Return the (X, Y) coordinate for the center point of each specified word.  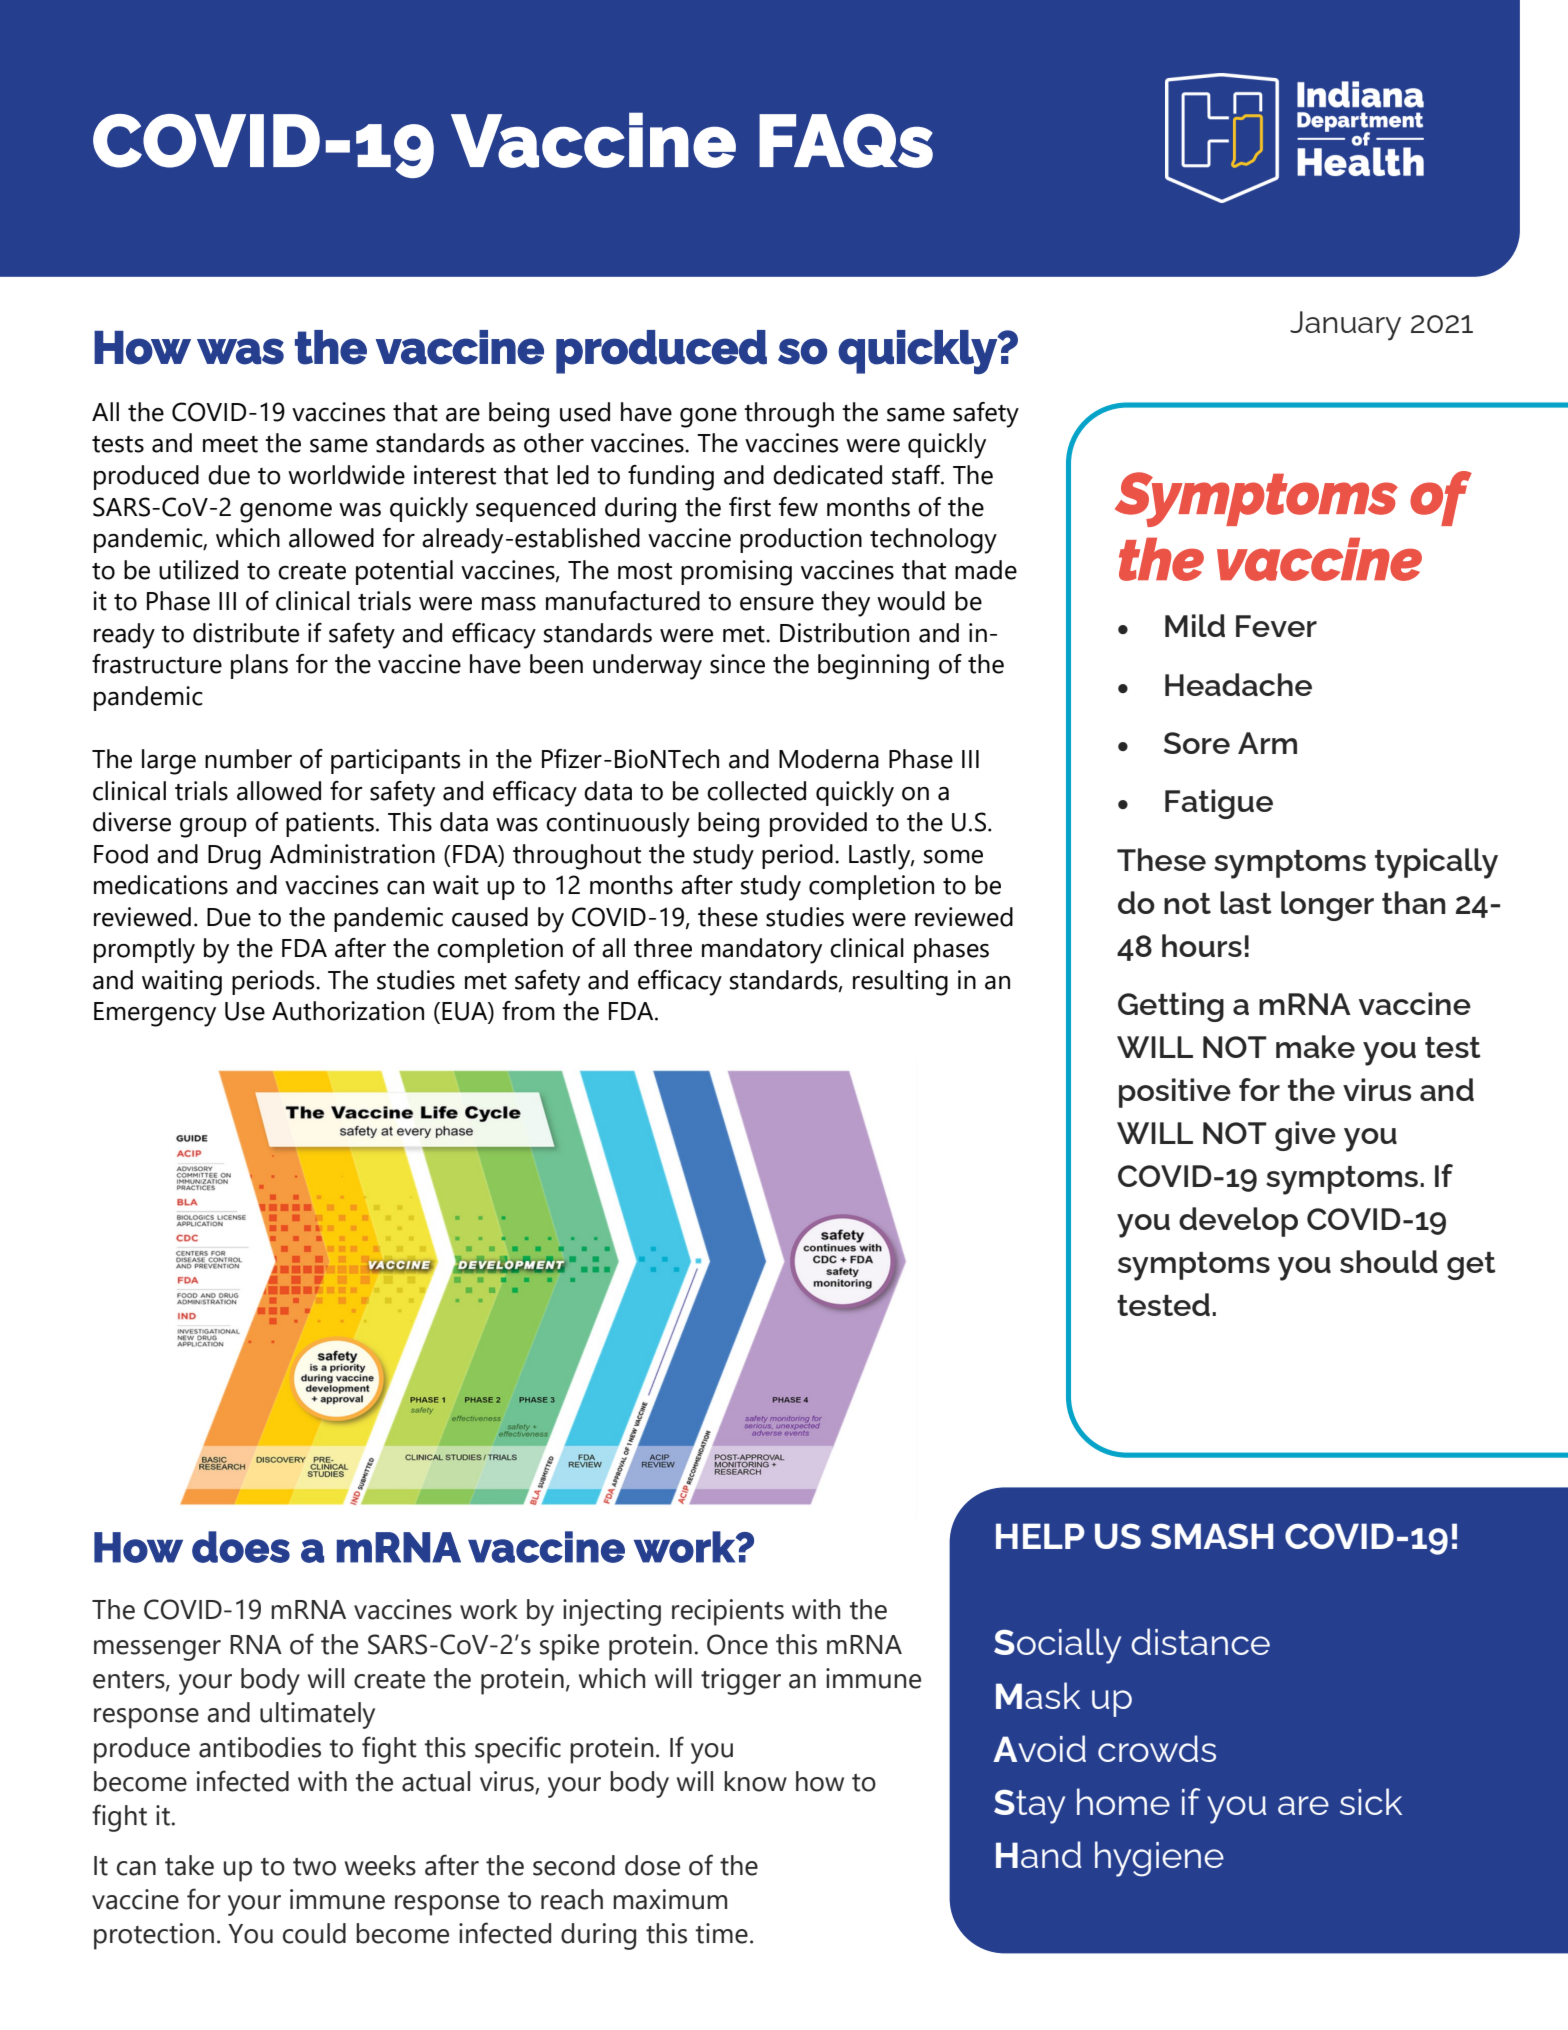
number (248, 759)
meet (230, 444)
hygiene (1159, 1859)
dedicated (827, 475)
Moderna (829, 759)
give (1305, 1136)
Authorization (348, 1011)
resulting (900, 983)
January (1345, 326)
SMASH (1212, 1536)
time (722, 1933)
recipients (728, 1612)
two (314, 1867)
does (241, 1547)
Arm (1267, 743)
